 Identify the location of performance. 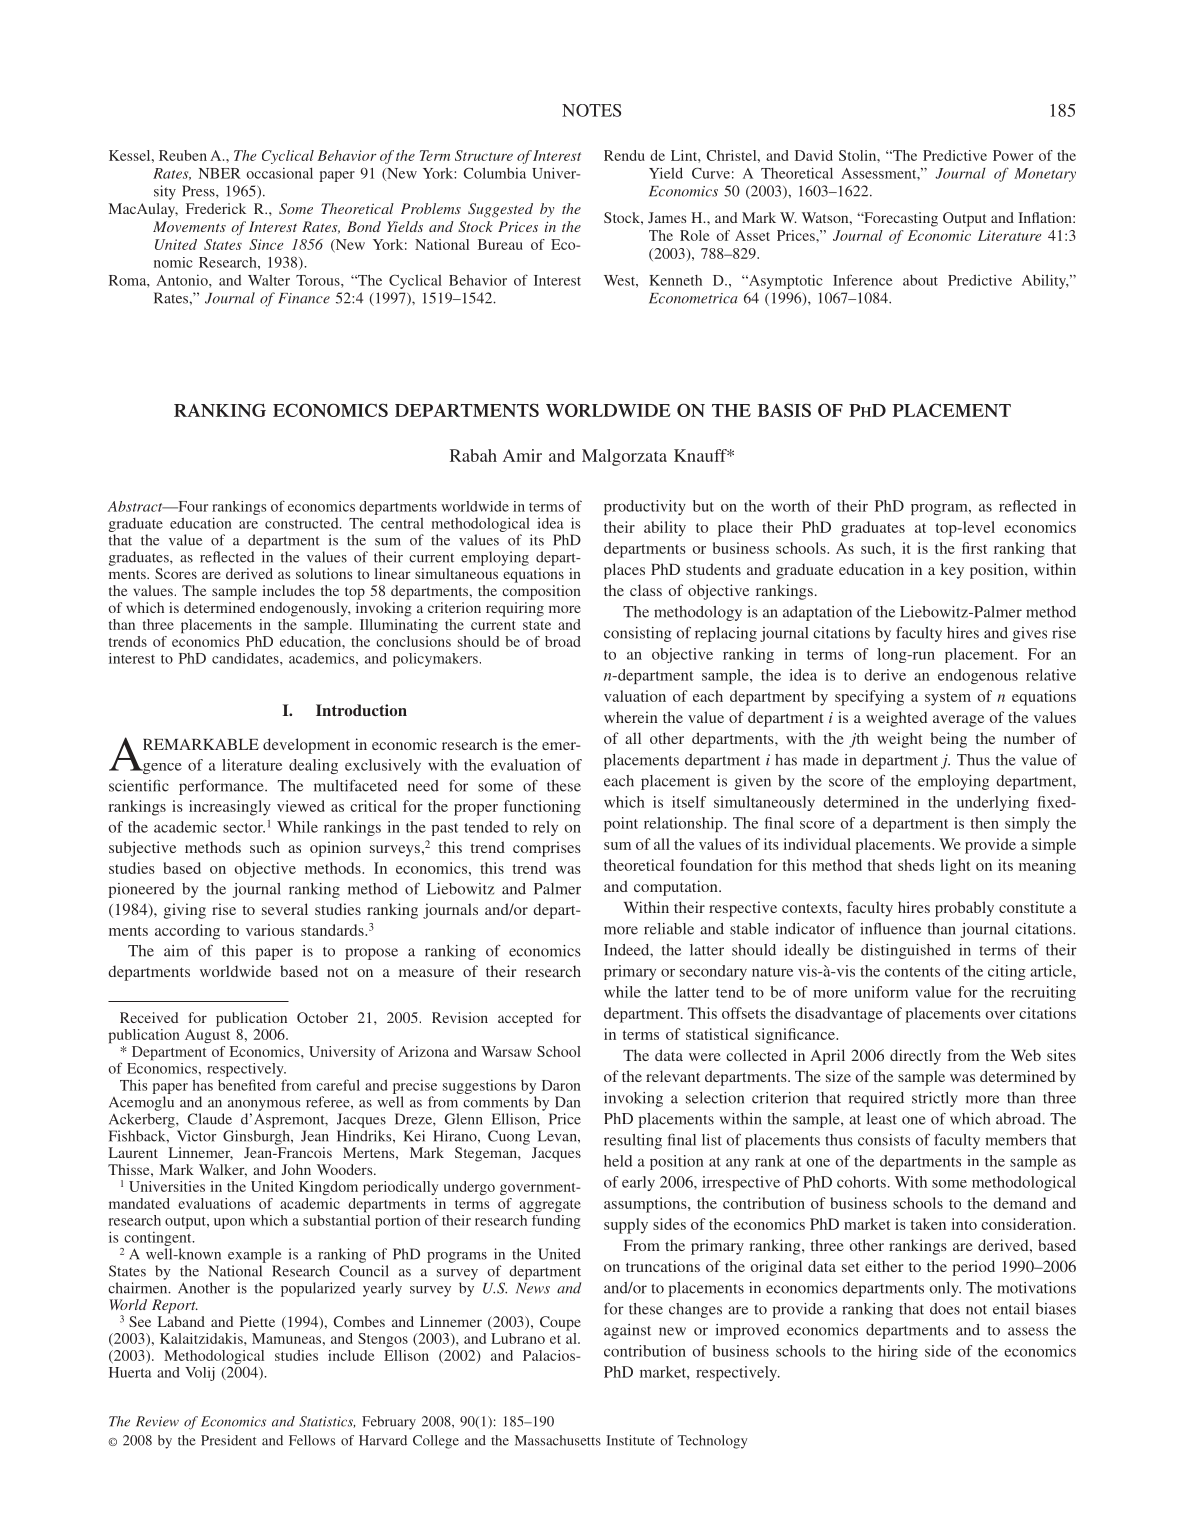
(222, 787).
